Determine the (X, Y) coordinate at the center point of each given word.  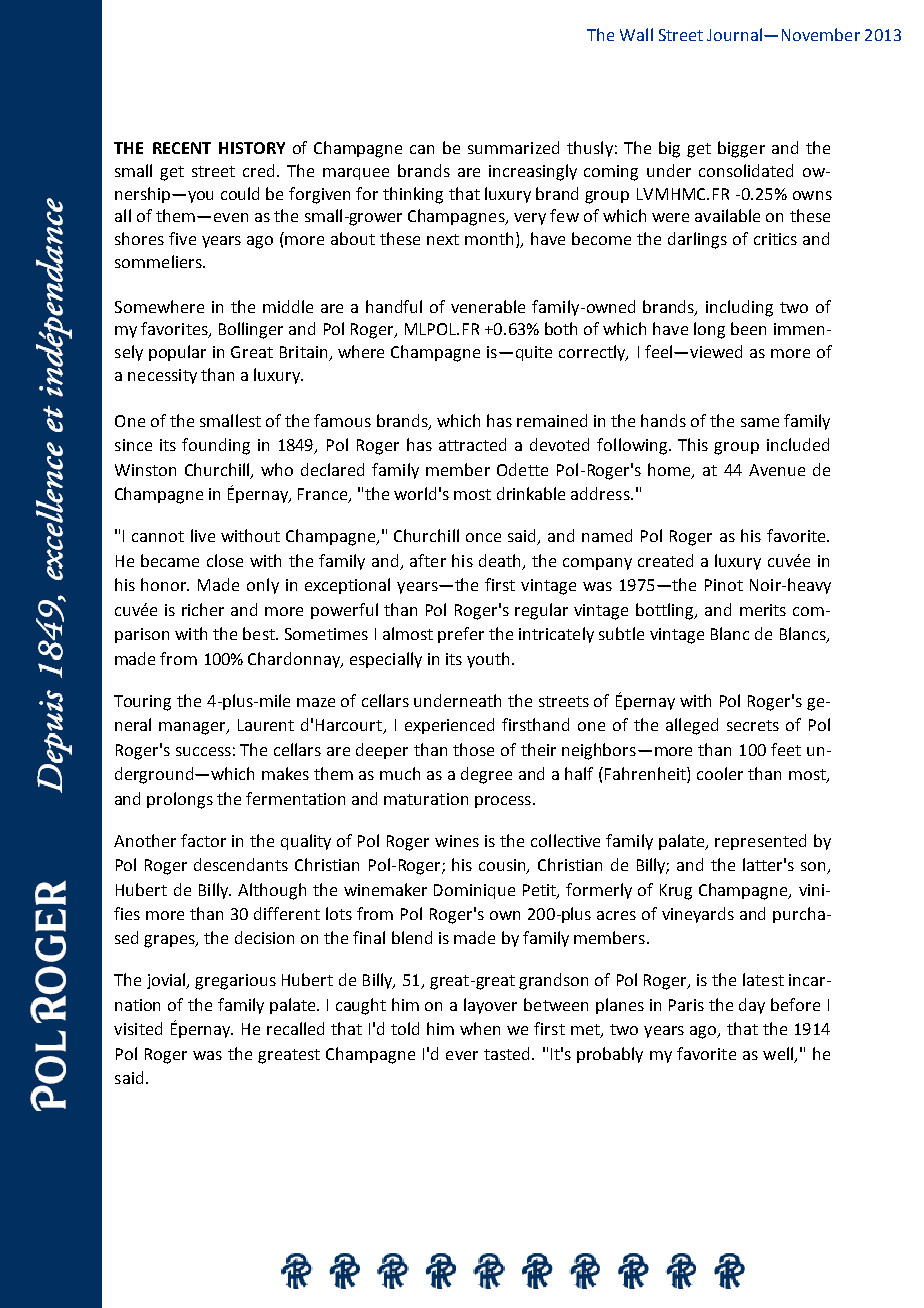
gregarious (235, 982)
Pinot (724, 585)
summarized (513, 147)
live (203, 535)
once (483, 537)
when (480, 1028)
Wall (636, 34)
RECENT (182, 148)
